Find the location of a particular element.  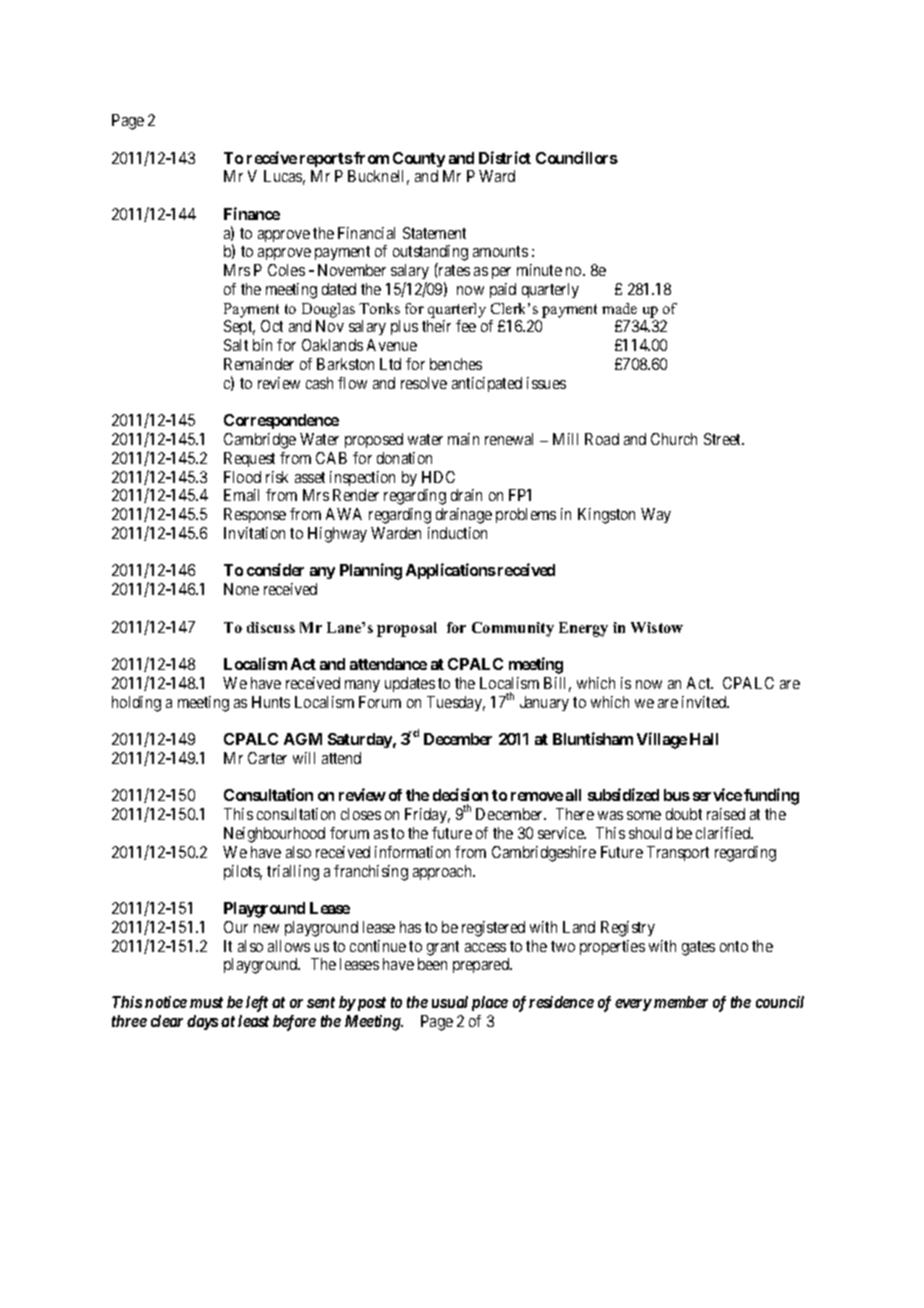

Finance is located at coordinates (252, 213).
